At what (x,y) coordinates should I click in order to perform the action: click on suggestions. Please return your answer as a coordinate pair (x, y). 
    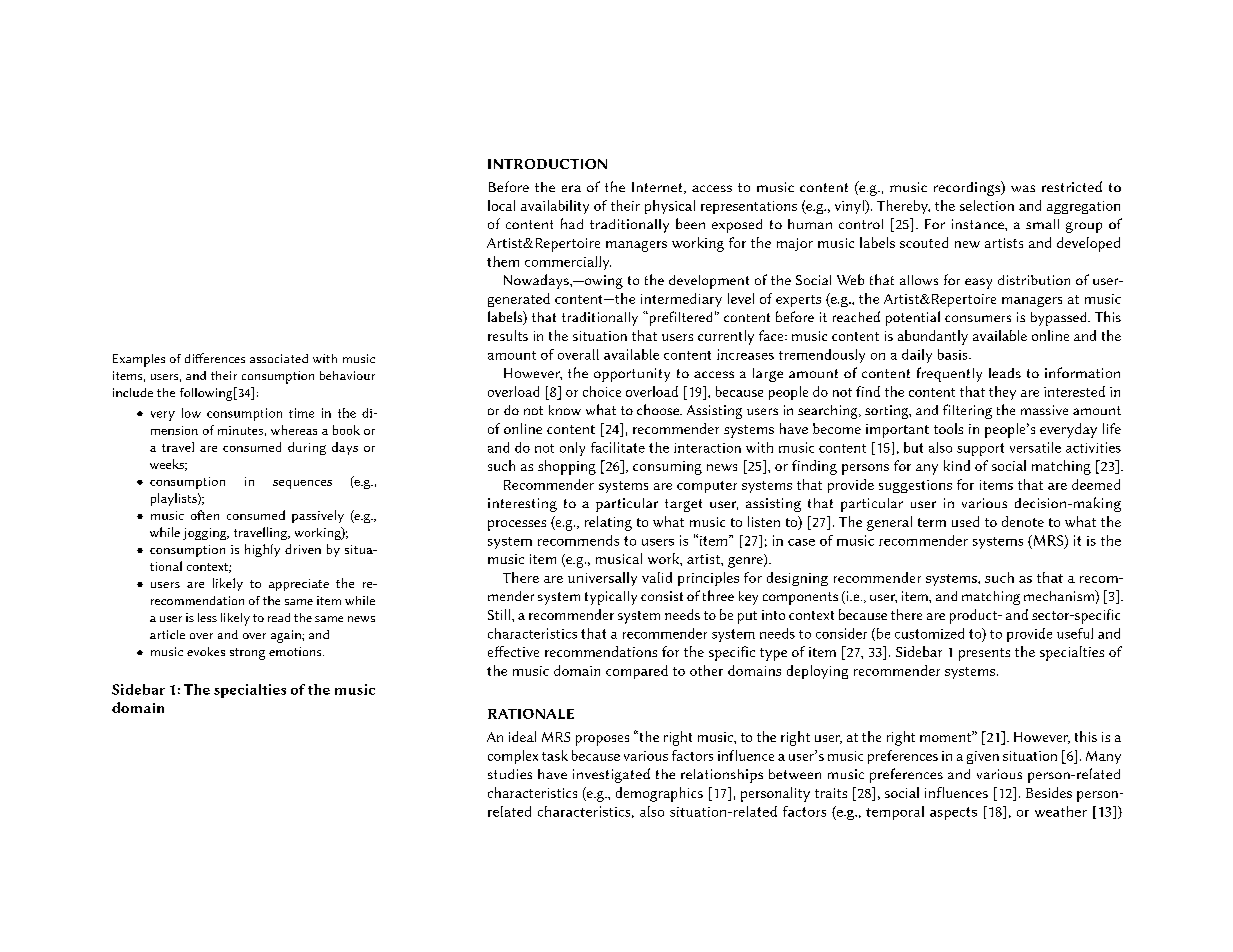
    Looking at the image, I should click on (915, 486).
